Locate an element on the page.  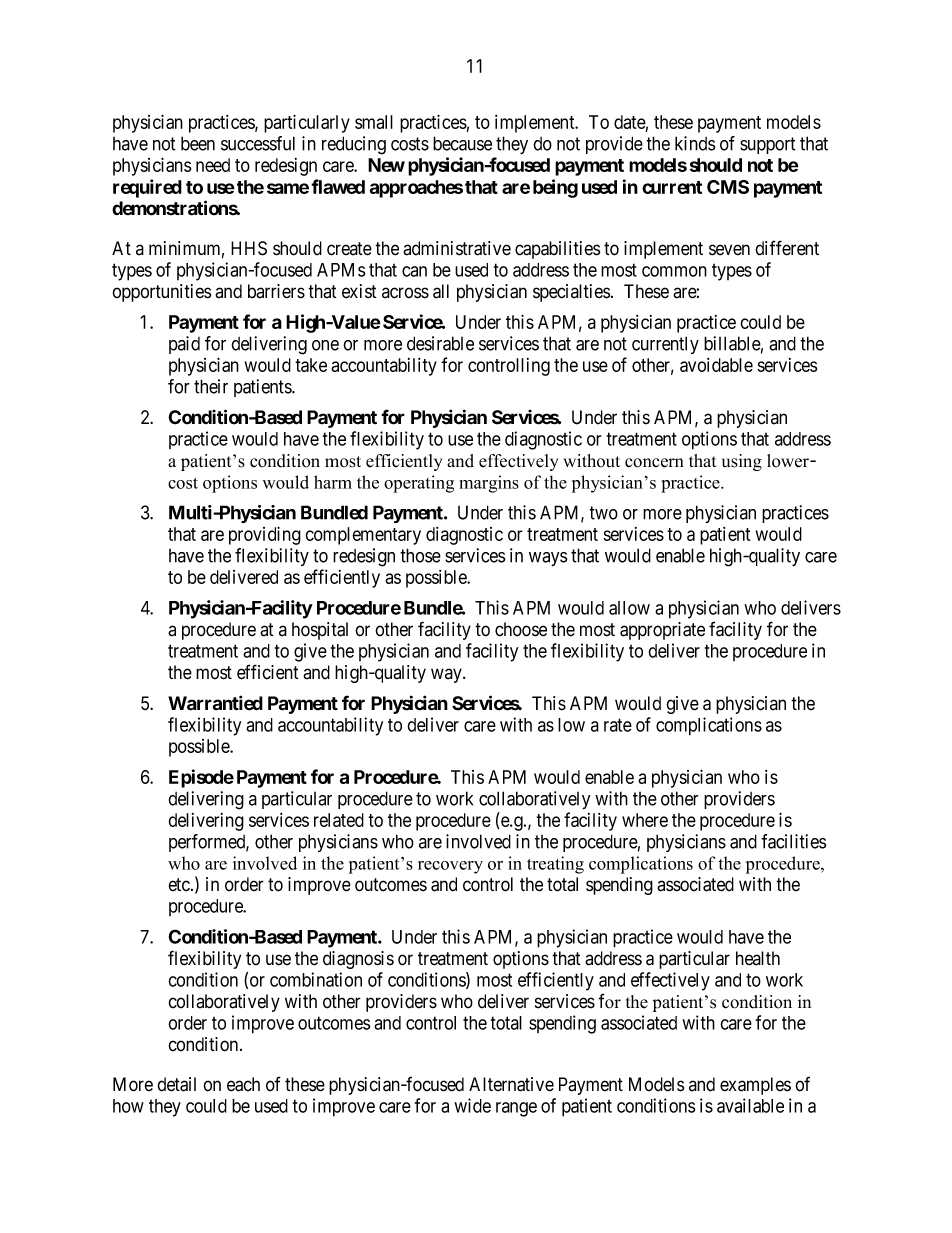
kinds is located at coordinates (695, 143).
